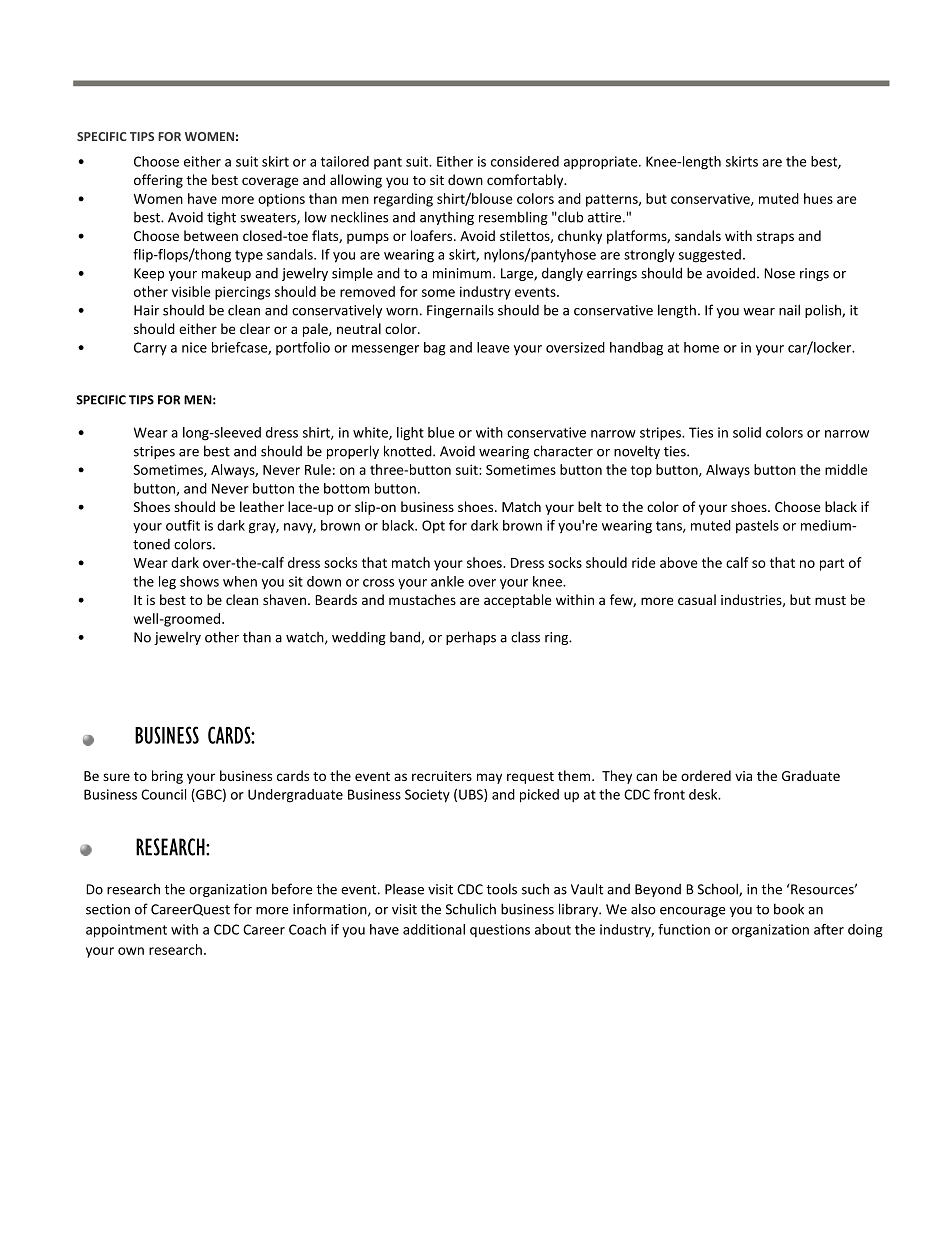 This screenshot has height=1233, width=952. What do you see at coordinates (747, 432) in the screenshot?
I see `solid` at bounding box center [747, 432].
